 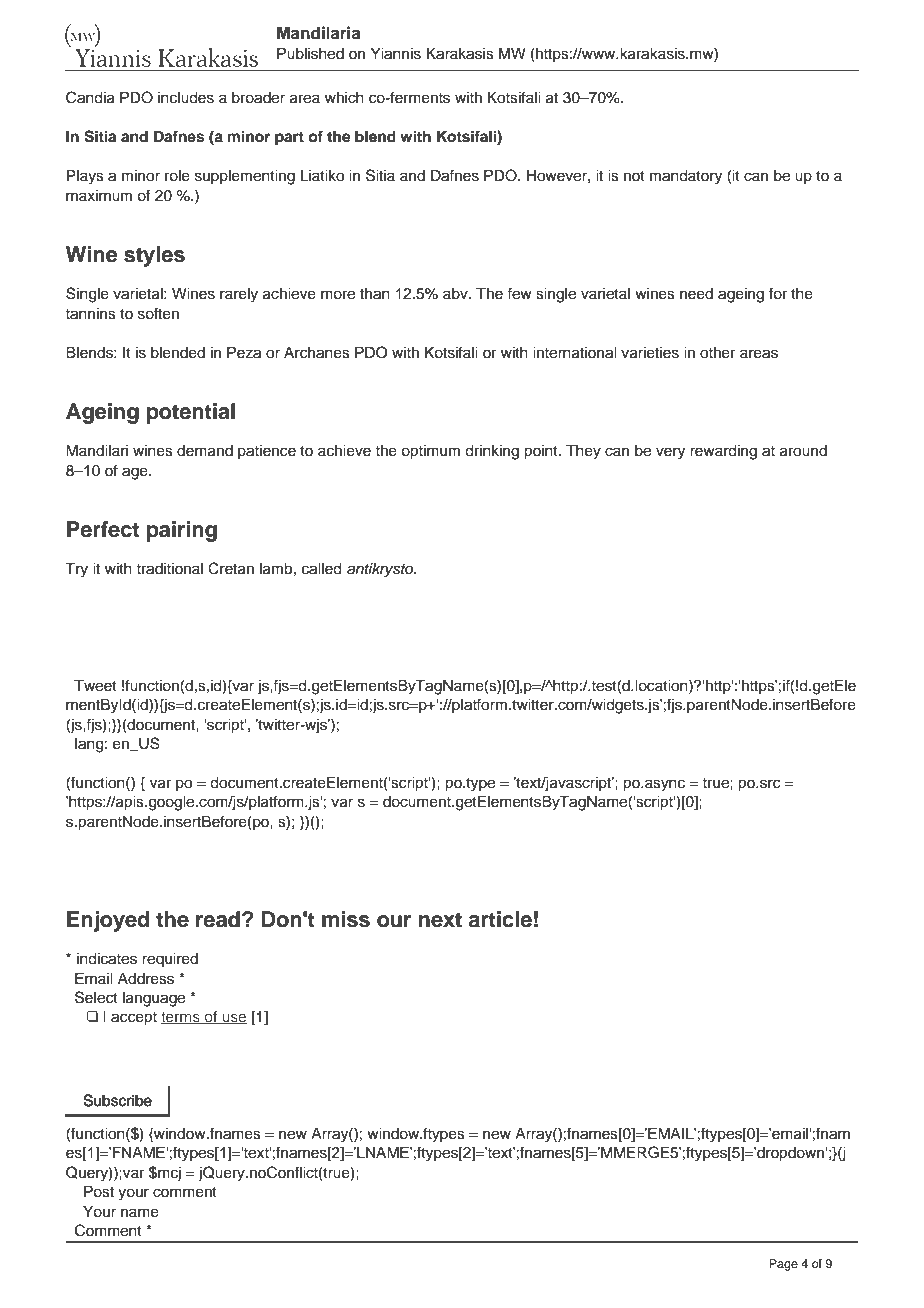 I want to click on demand, so click(x=205, y=451).
